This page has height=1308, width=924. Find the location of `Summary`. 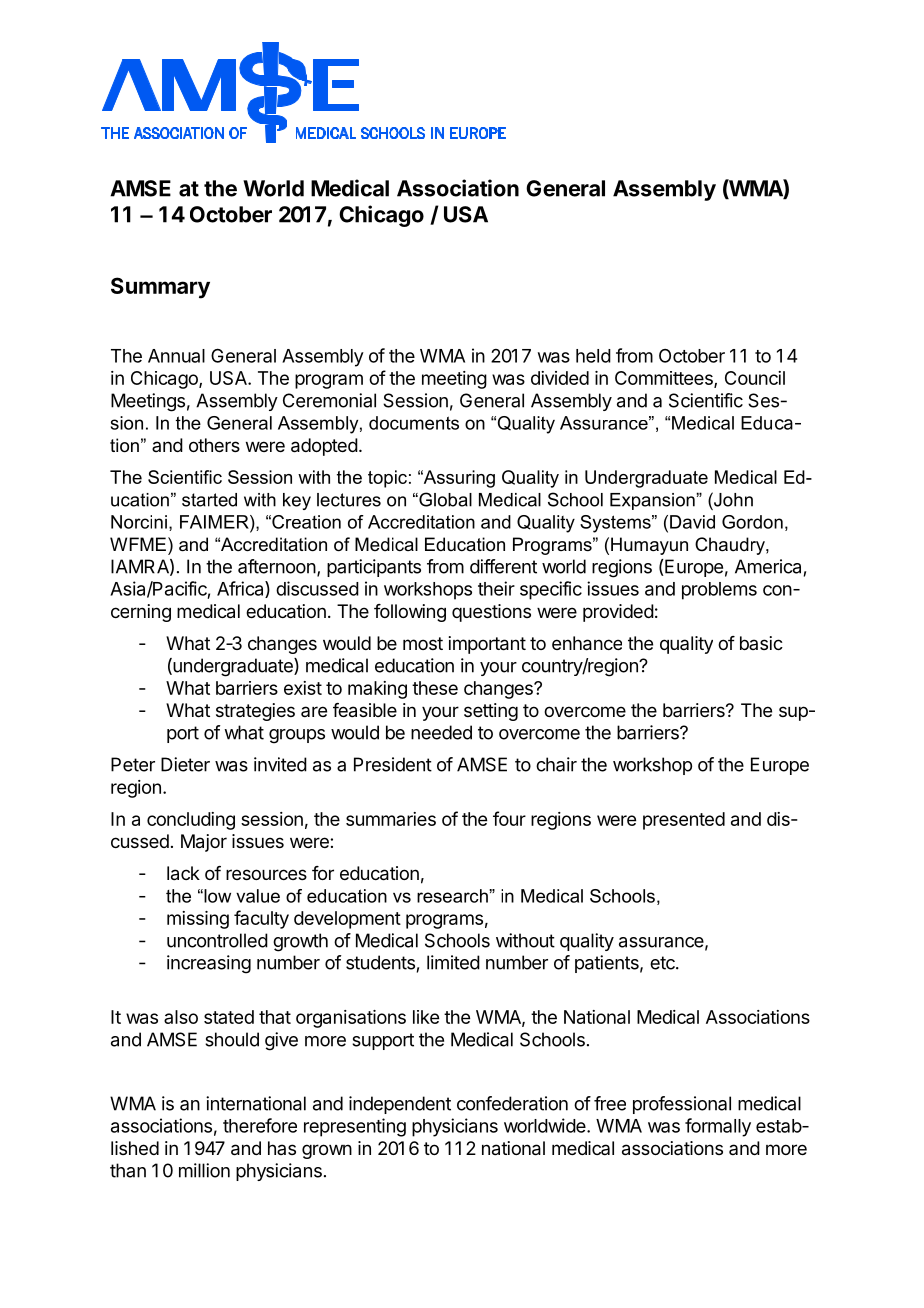

Summary is located at coordinates (160, 288).
